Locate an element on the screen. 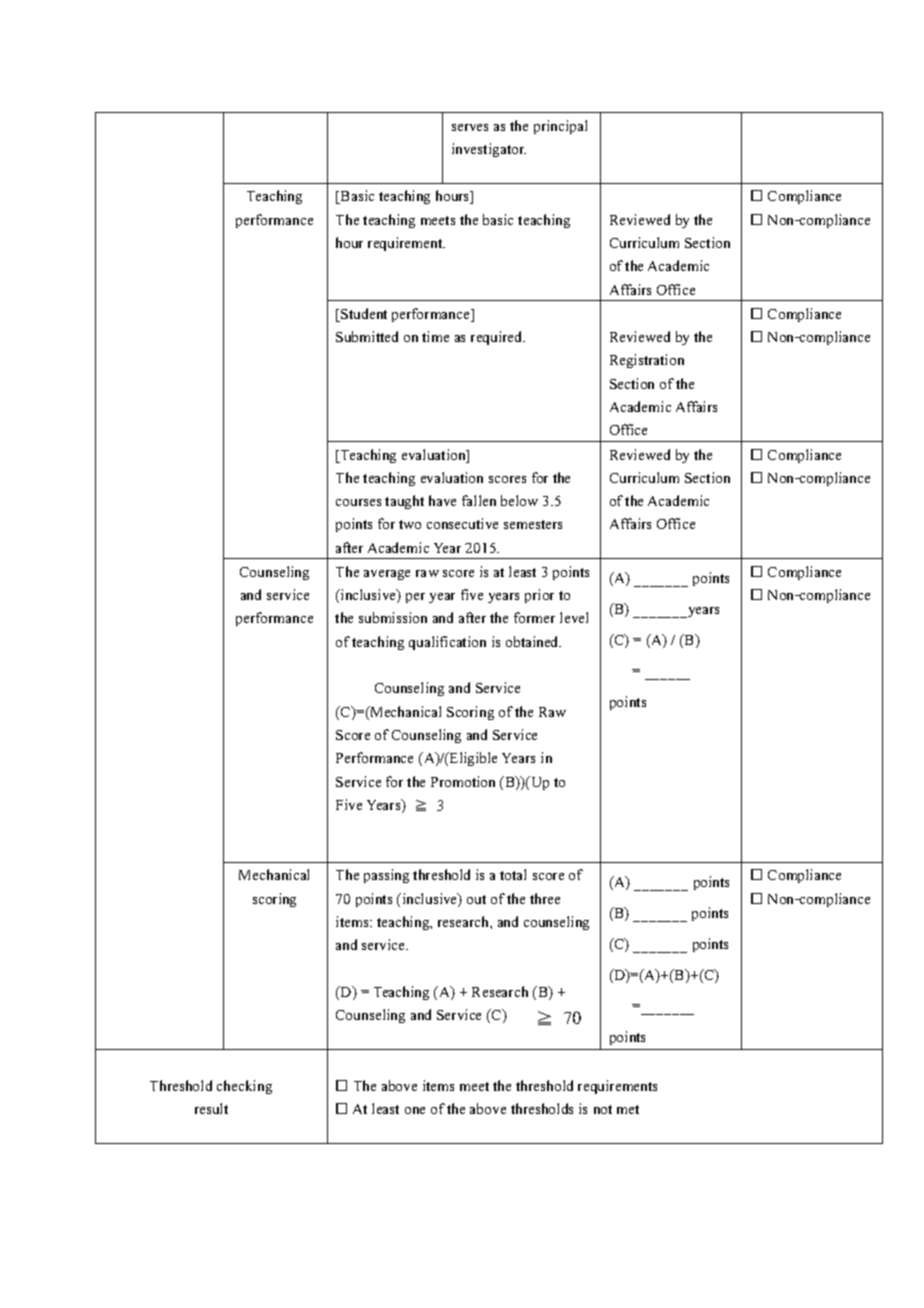  one is located at coordinates (415, 1110).
